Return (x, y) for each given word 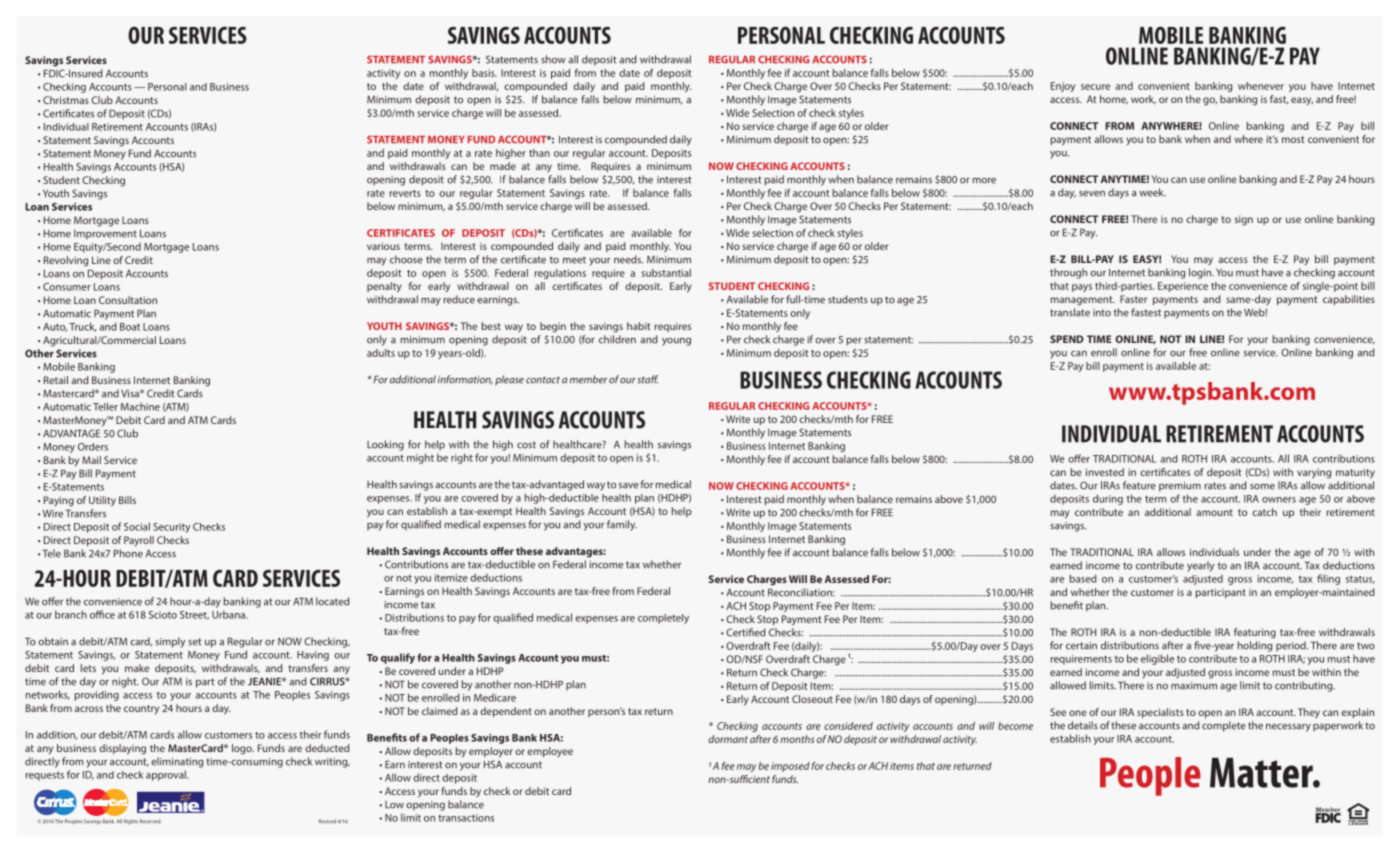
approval (167, 775)
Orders (93, 447)
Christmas (66, 100)
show (553, 59)
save (629, 486)
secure (1095, 87)
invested (1105, 472)
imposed (790, 767)
